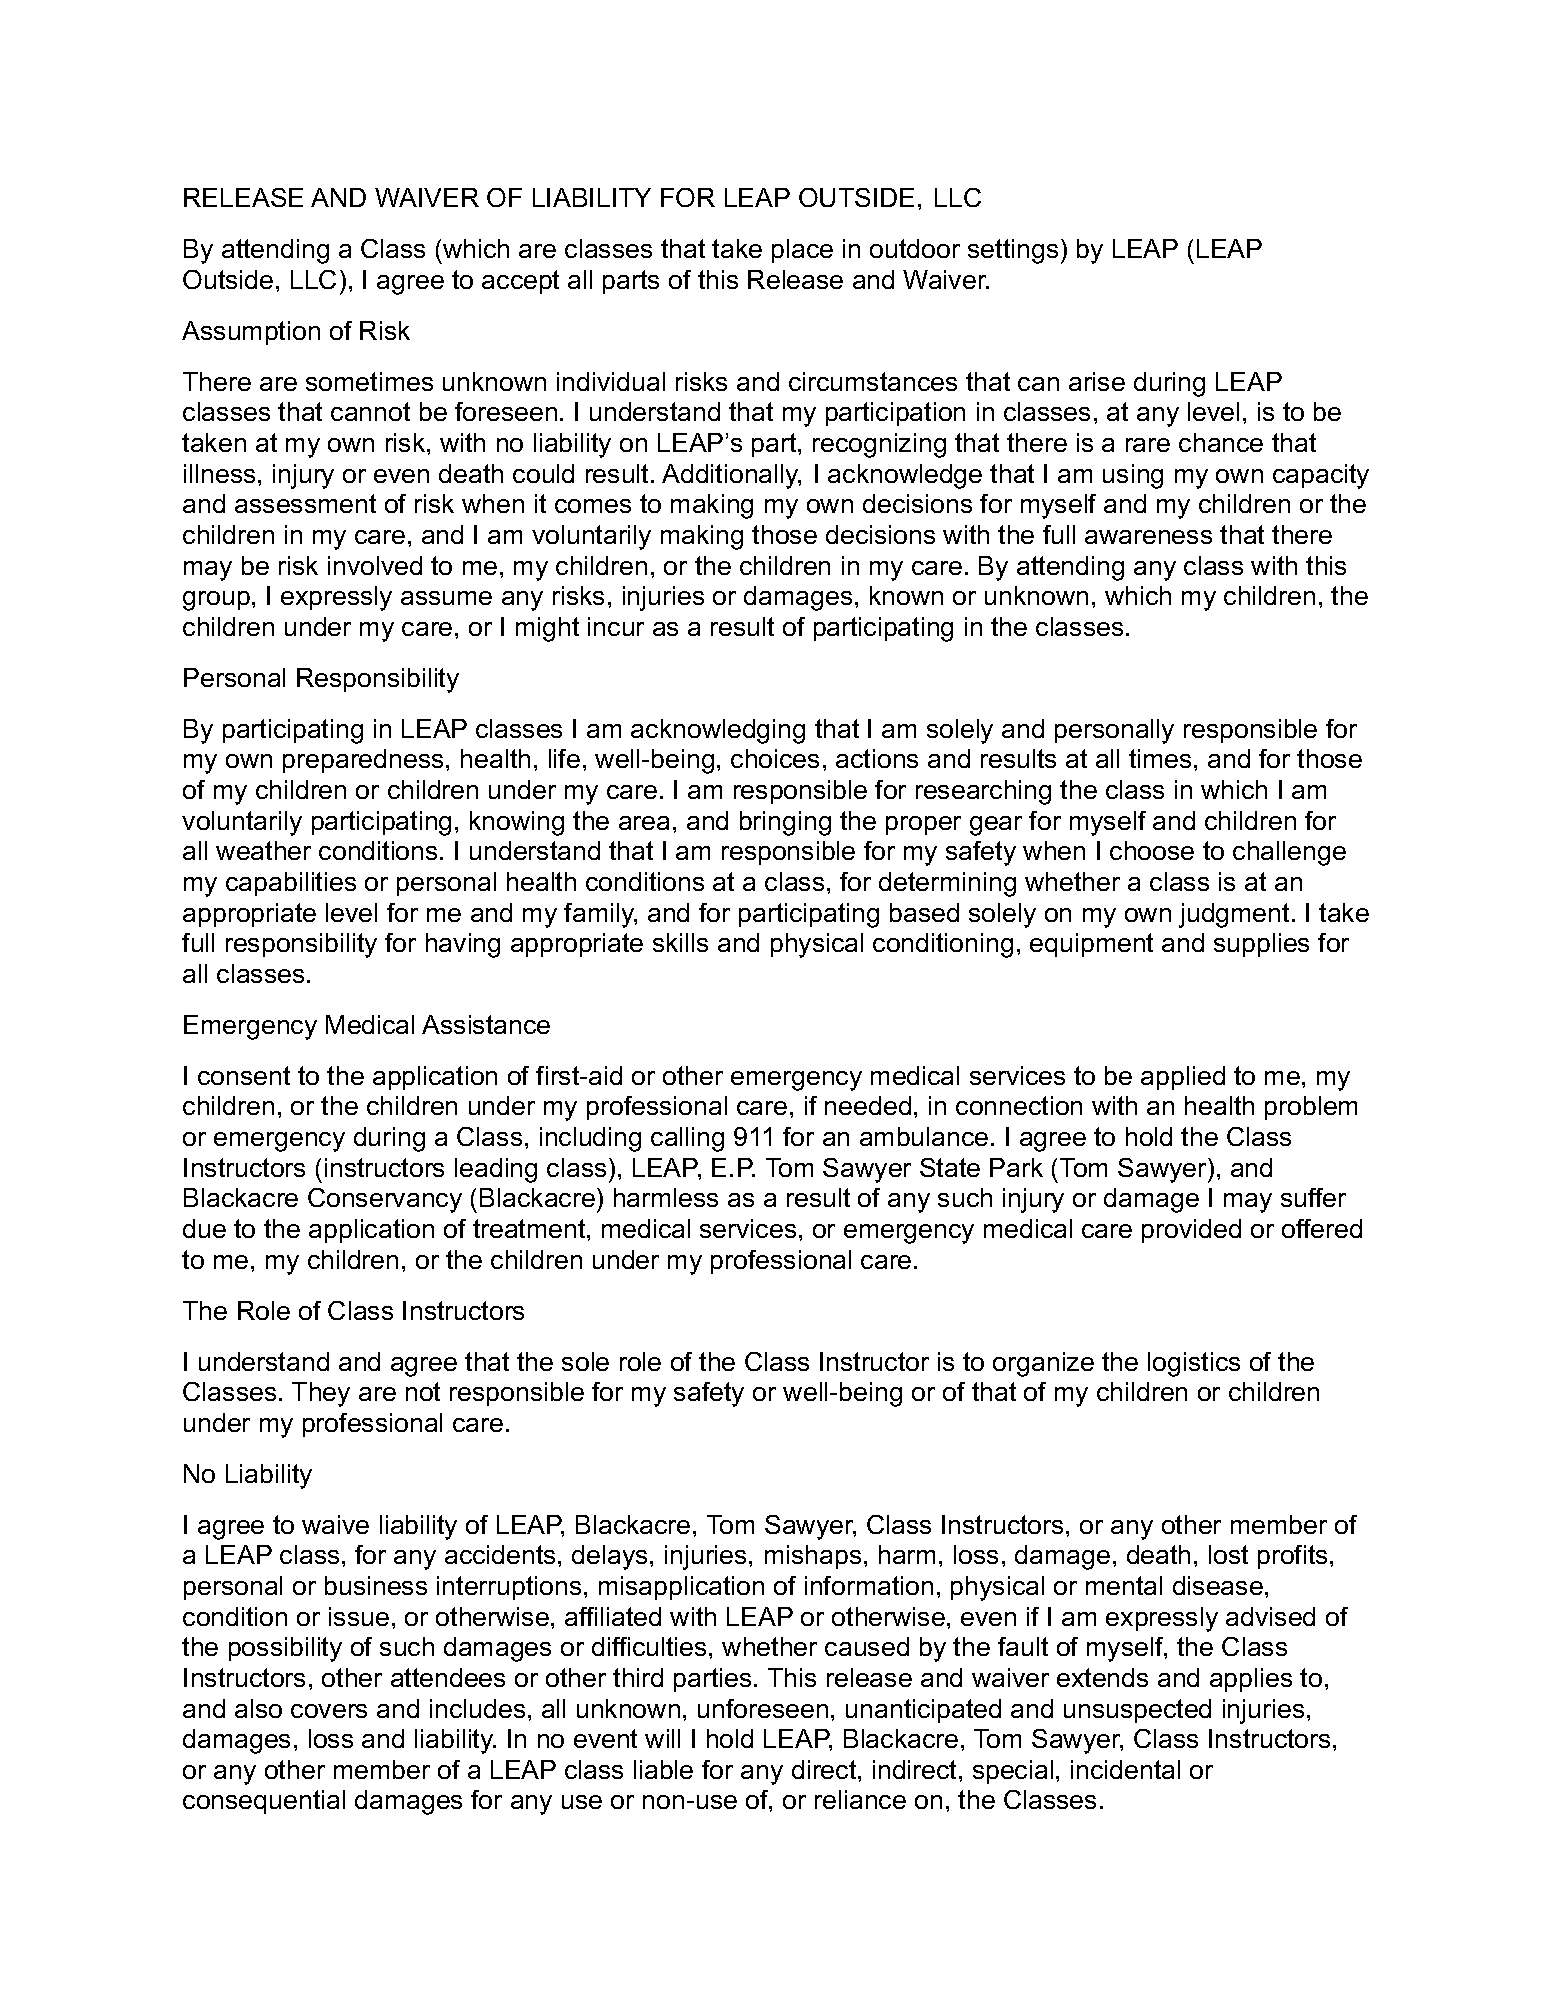  I want to click on arise, so click(1097, 381).
